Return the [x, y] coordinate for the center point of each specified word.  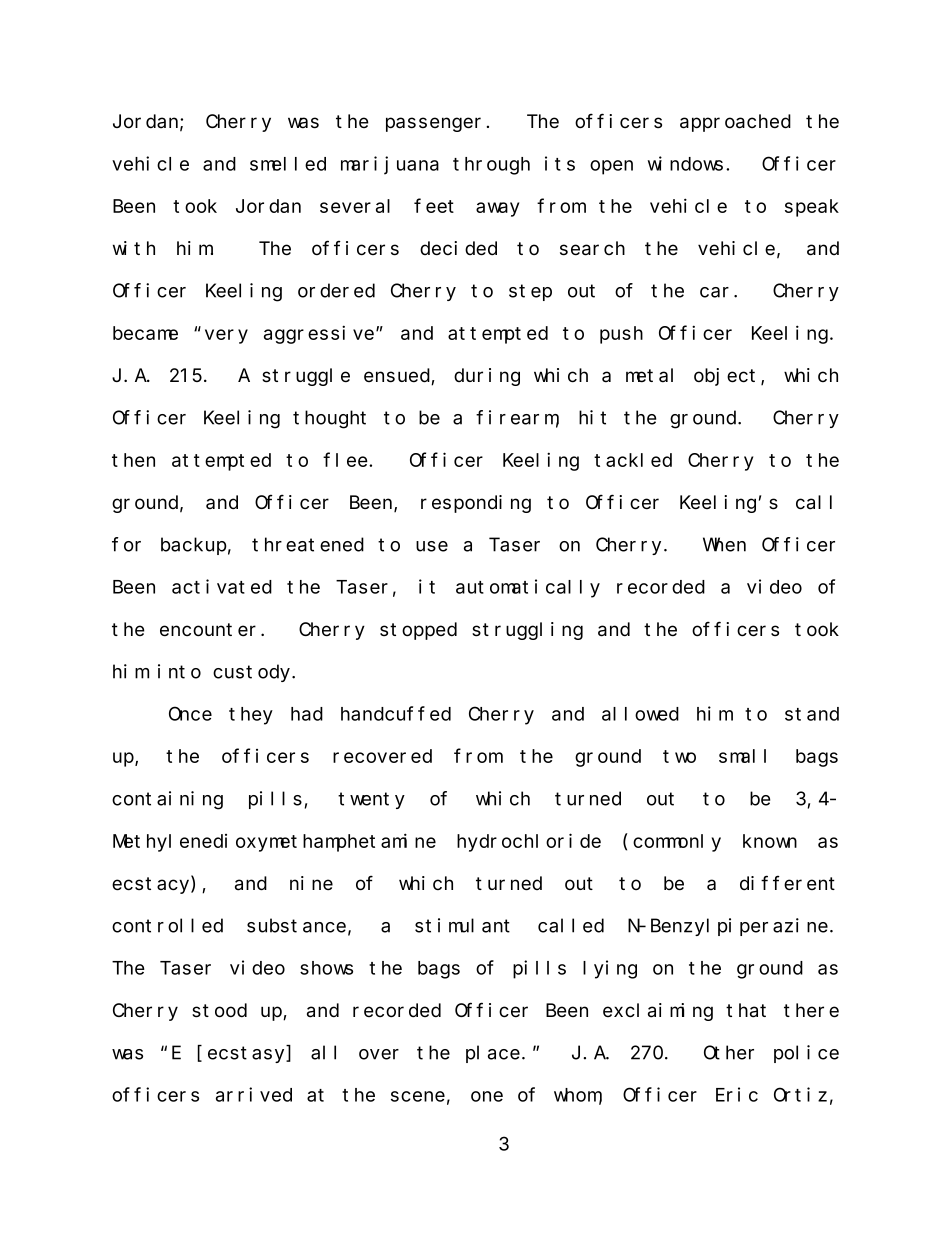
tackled [633, 460]
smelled [288, 164]
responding [476, 504]
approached [735, 123]
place [493, 1054]
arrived [254, 1094]
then [133, 460]
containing [167, 800]
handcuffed [396, 714]
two [679, 756]
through [491, 166]
